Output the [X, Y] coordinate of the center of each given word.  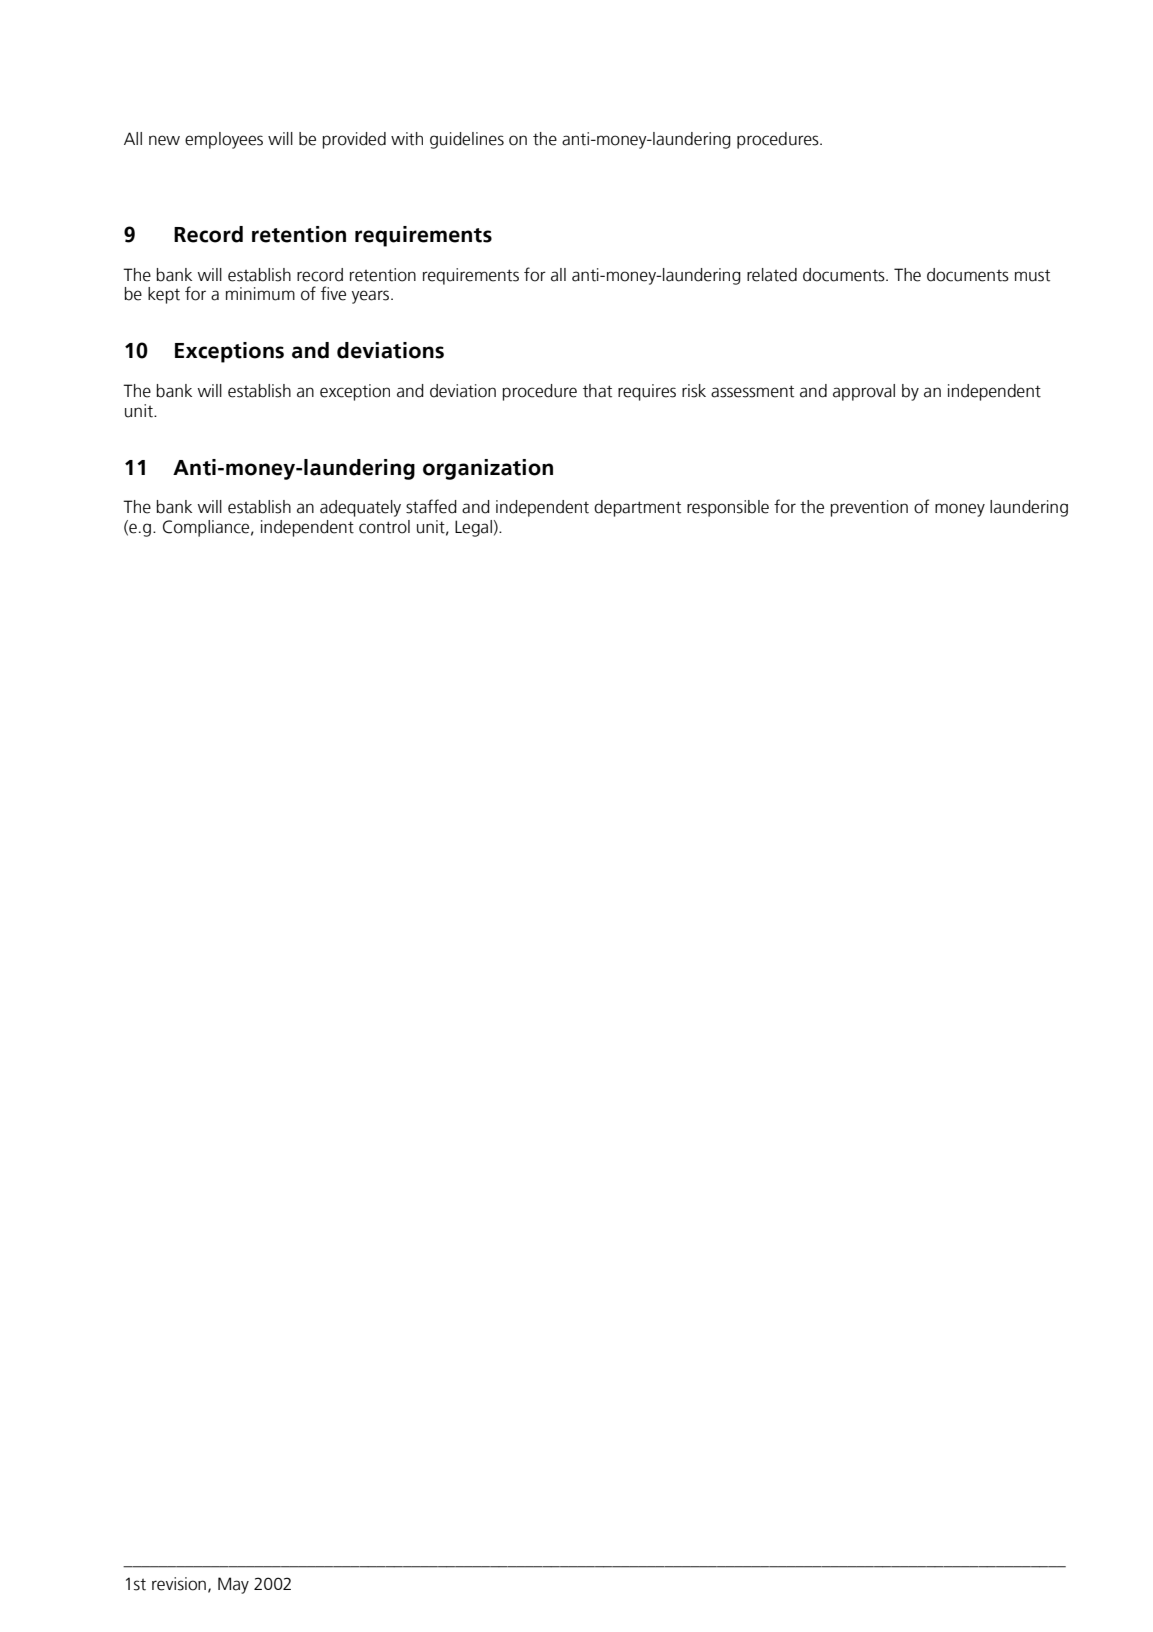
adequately [360, 508]
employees [224, 140]
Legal [473, 528]
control [384, 527]
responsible [728, 508]
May [233, 1585]
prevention [869, 508]
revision [179, 1584]
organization [488, 469]
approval [864, 392]
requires [647, 392]
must [1032, 275]
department [637, 508]
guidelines [467, 140]
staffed [431, 506]
